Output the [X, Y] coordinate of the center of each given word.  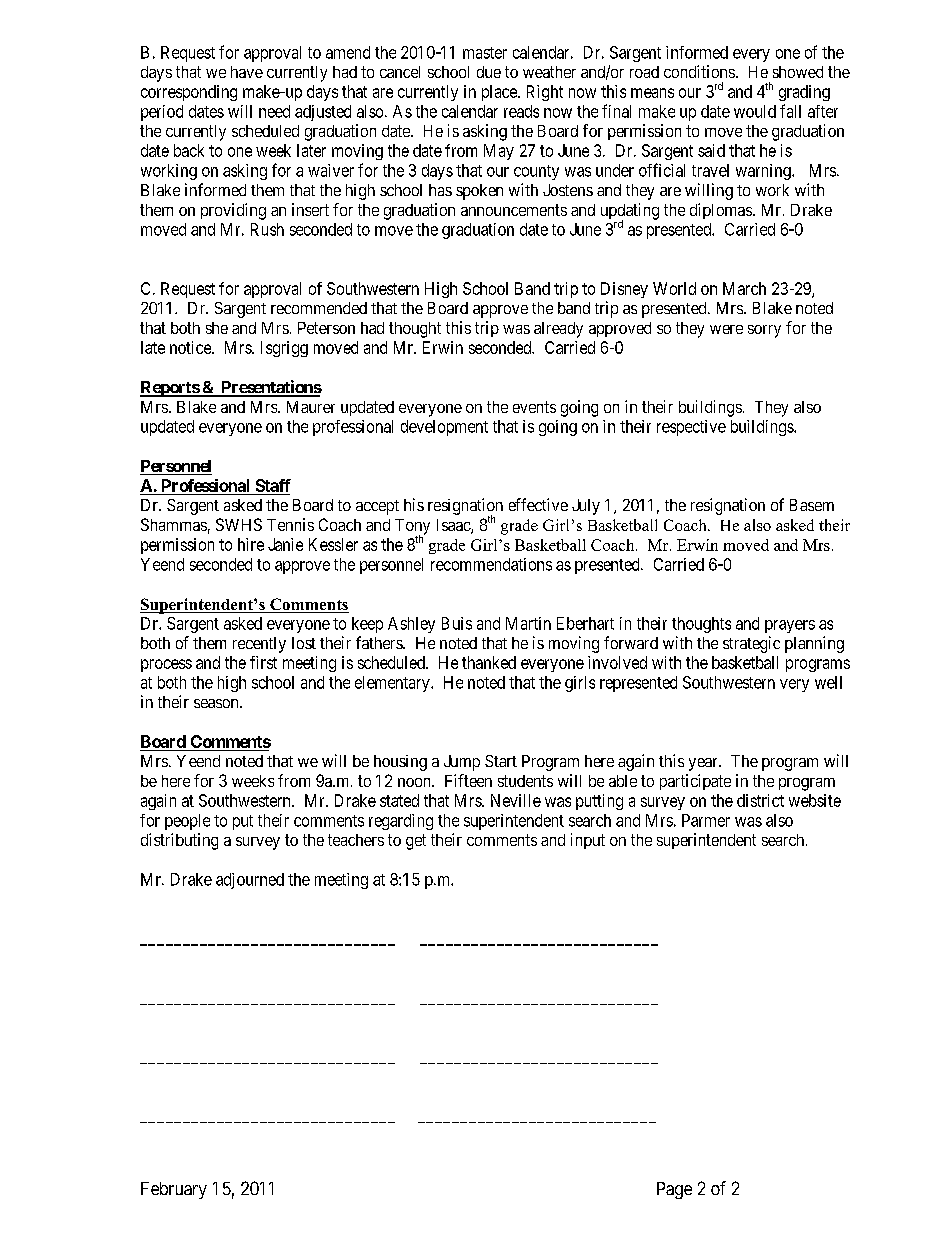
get [416, 842]
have [247, 72]
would [755, 111]
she [217, 328]
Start [501, 761]
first [263, 662]
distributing [179, 841]
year [704, 764]
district [760, 800]
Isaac [454, 526]
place [500, 93]
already [558, 330]
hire [251, 544]
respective [691, 428]
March [744, 288]
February [174, 1190]
